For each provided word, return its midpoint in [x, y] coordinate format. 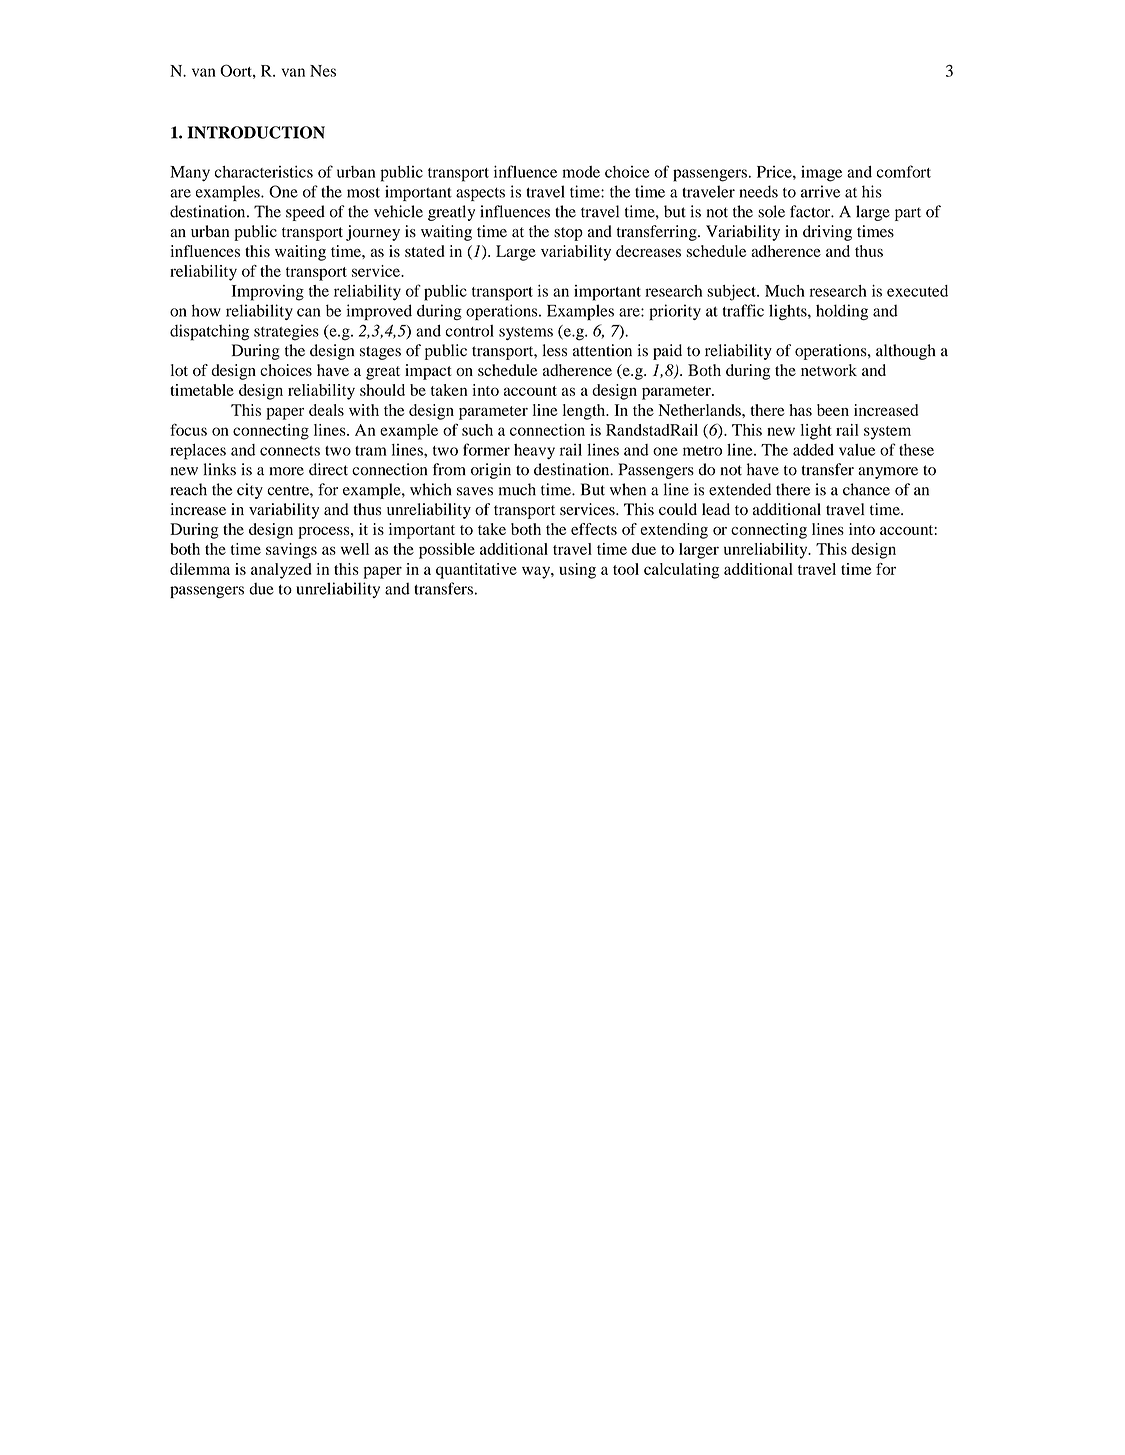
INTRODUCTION [256, 132]
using [577, 571]
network [829, 370]
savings [291, 551]
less [555, 350]
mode [581, 172]
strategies [286, 333]
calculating [681, 571]
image [821, 174]
